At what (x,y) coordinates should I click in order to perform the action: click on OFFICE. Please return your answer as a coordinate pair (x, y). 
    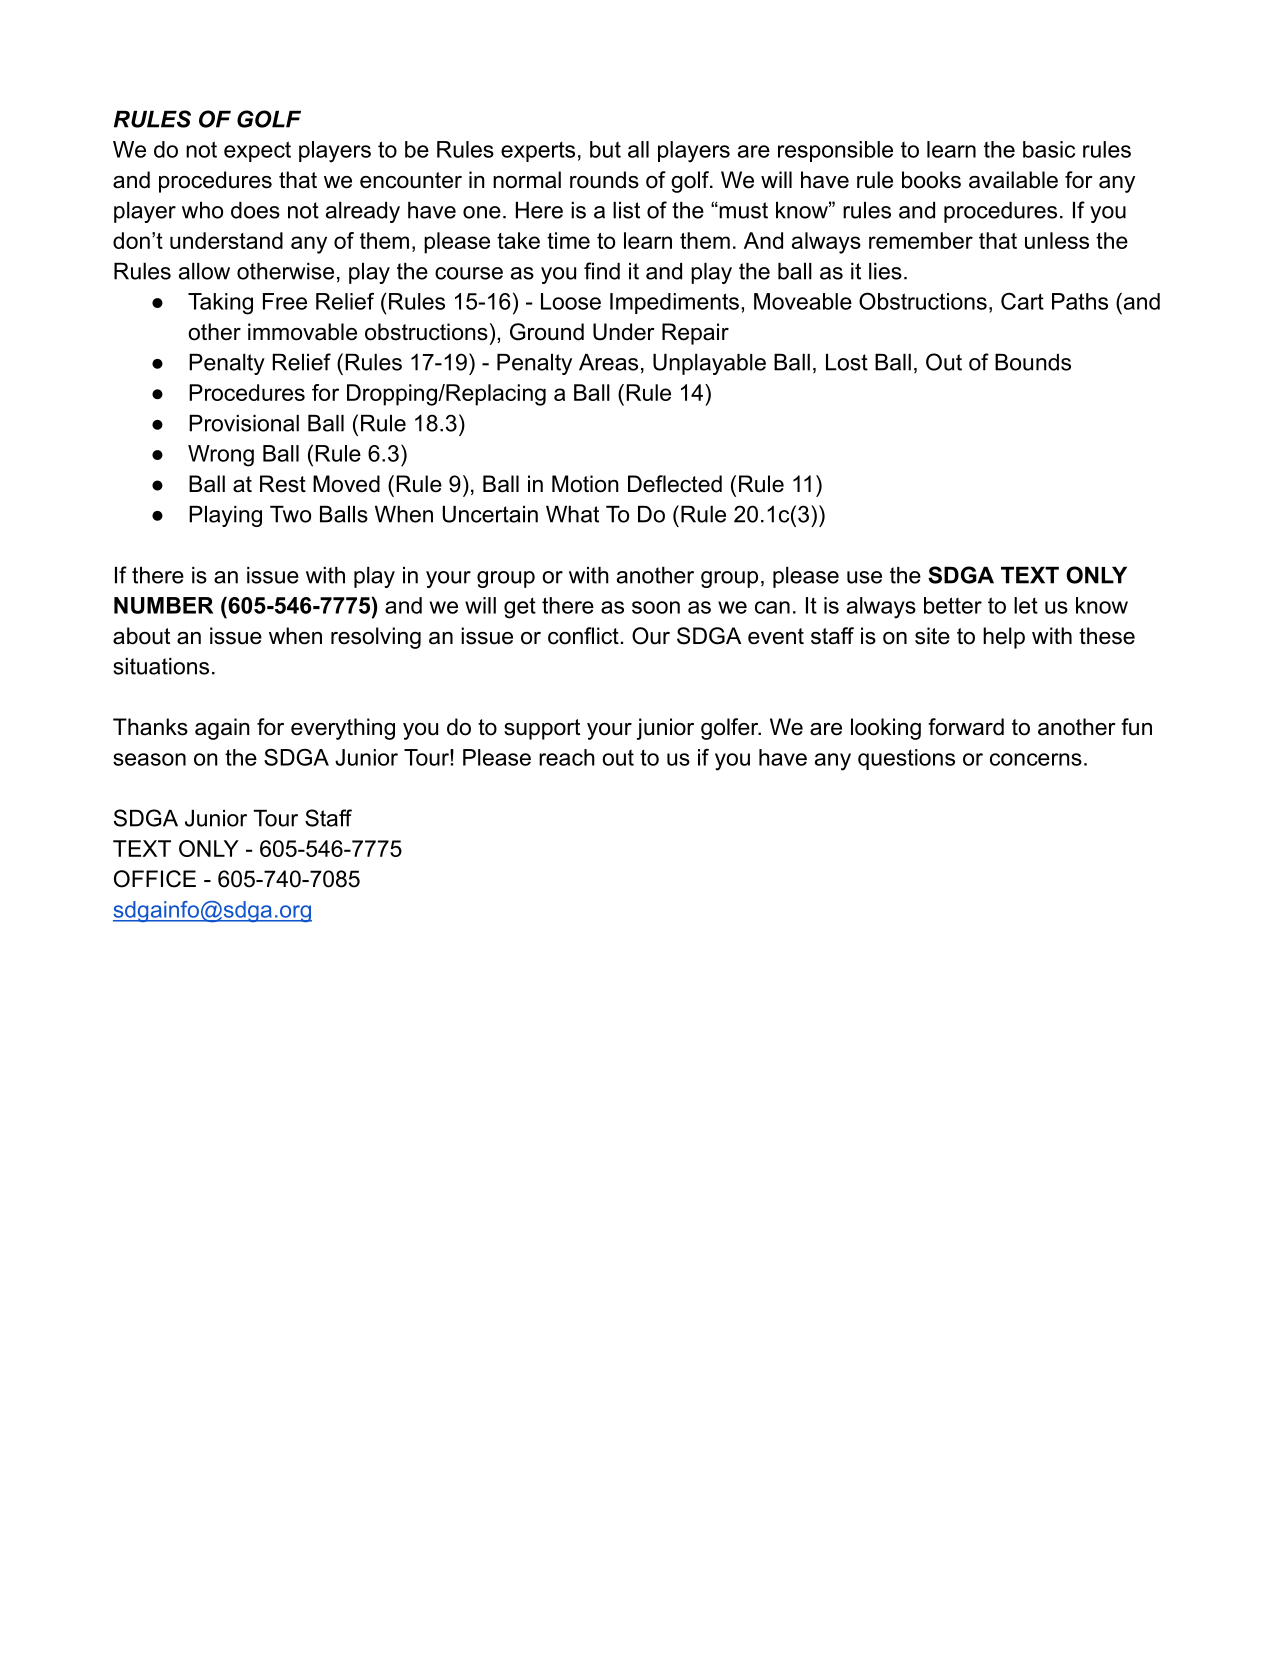
    Looking at the image, I should click on (155, 879).
